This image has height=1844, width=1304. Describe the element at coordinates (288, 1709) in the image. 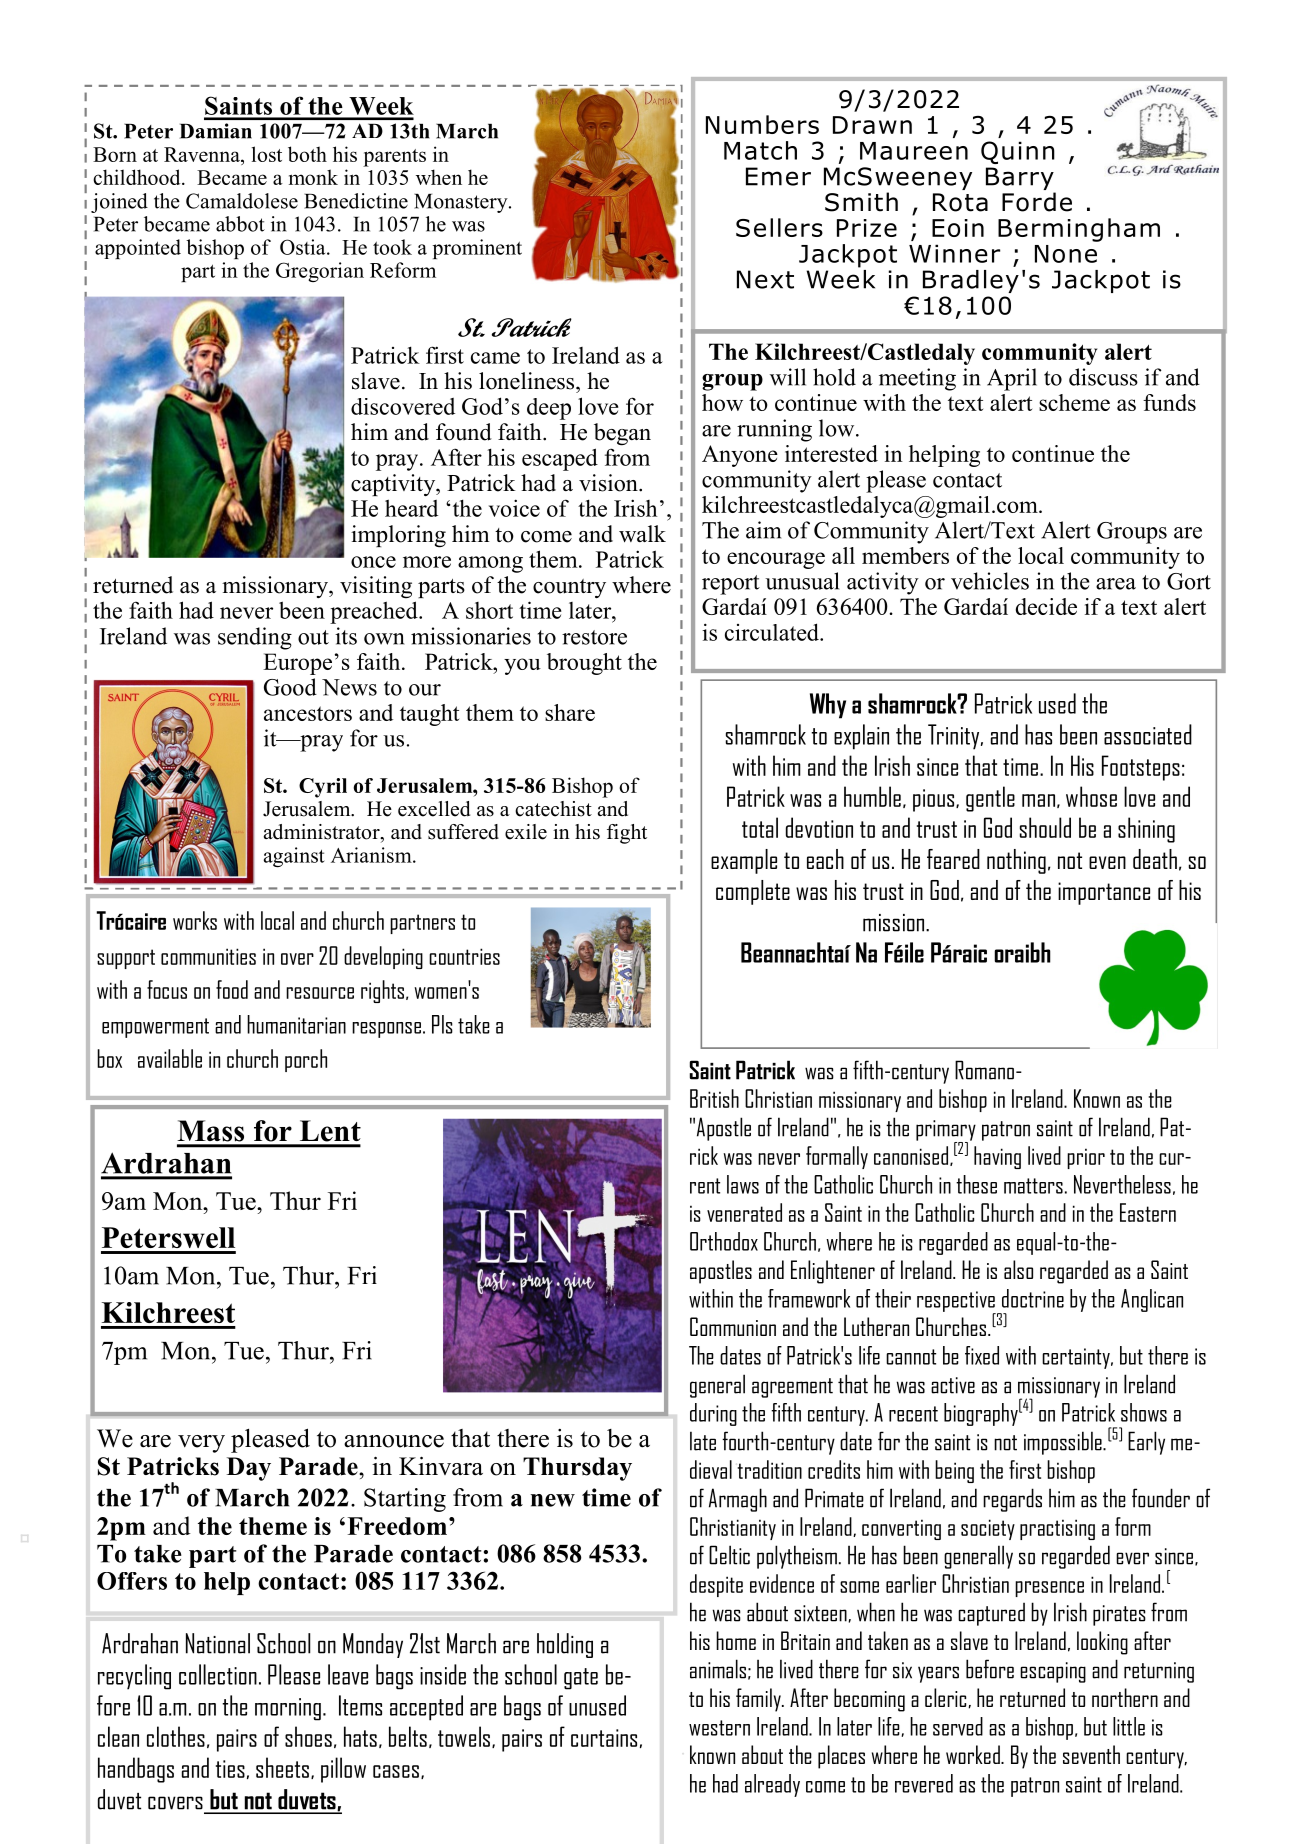

I see `morning` at that location.
